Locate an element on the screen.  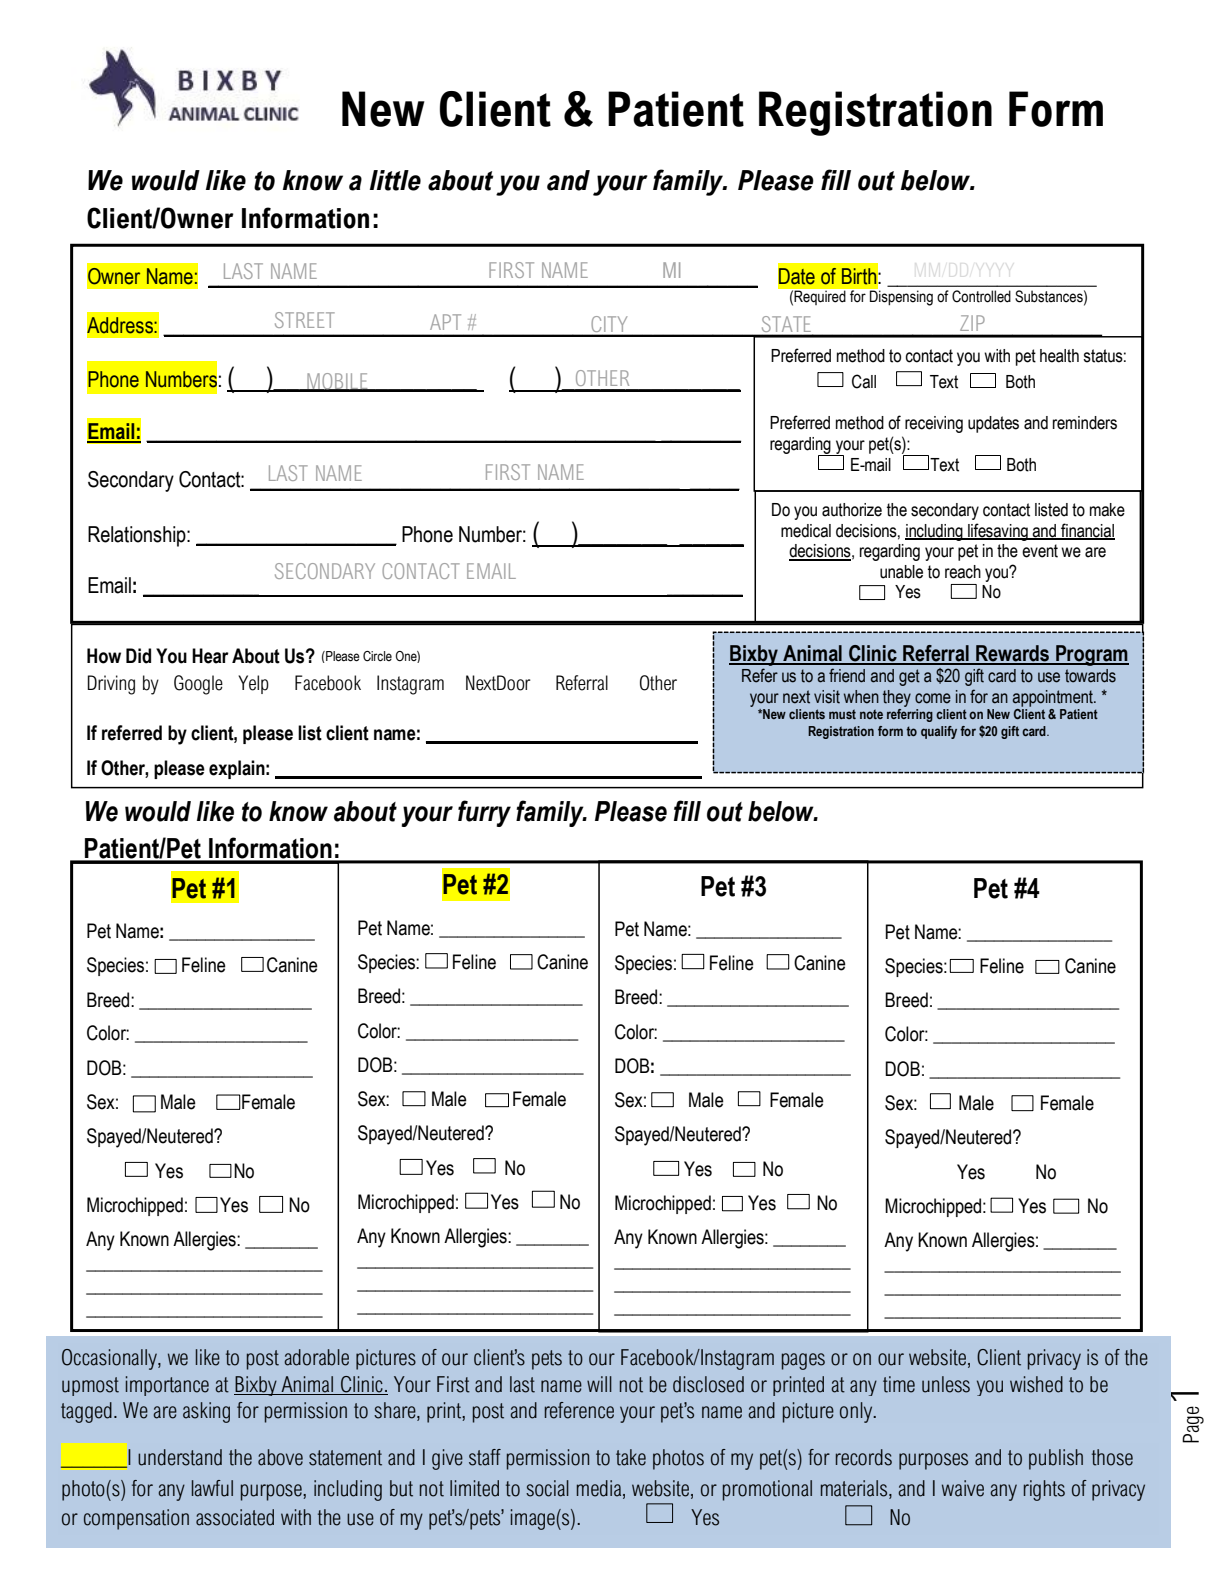
unless is located at coordinates (946, 1384).
